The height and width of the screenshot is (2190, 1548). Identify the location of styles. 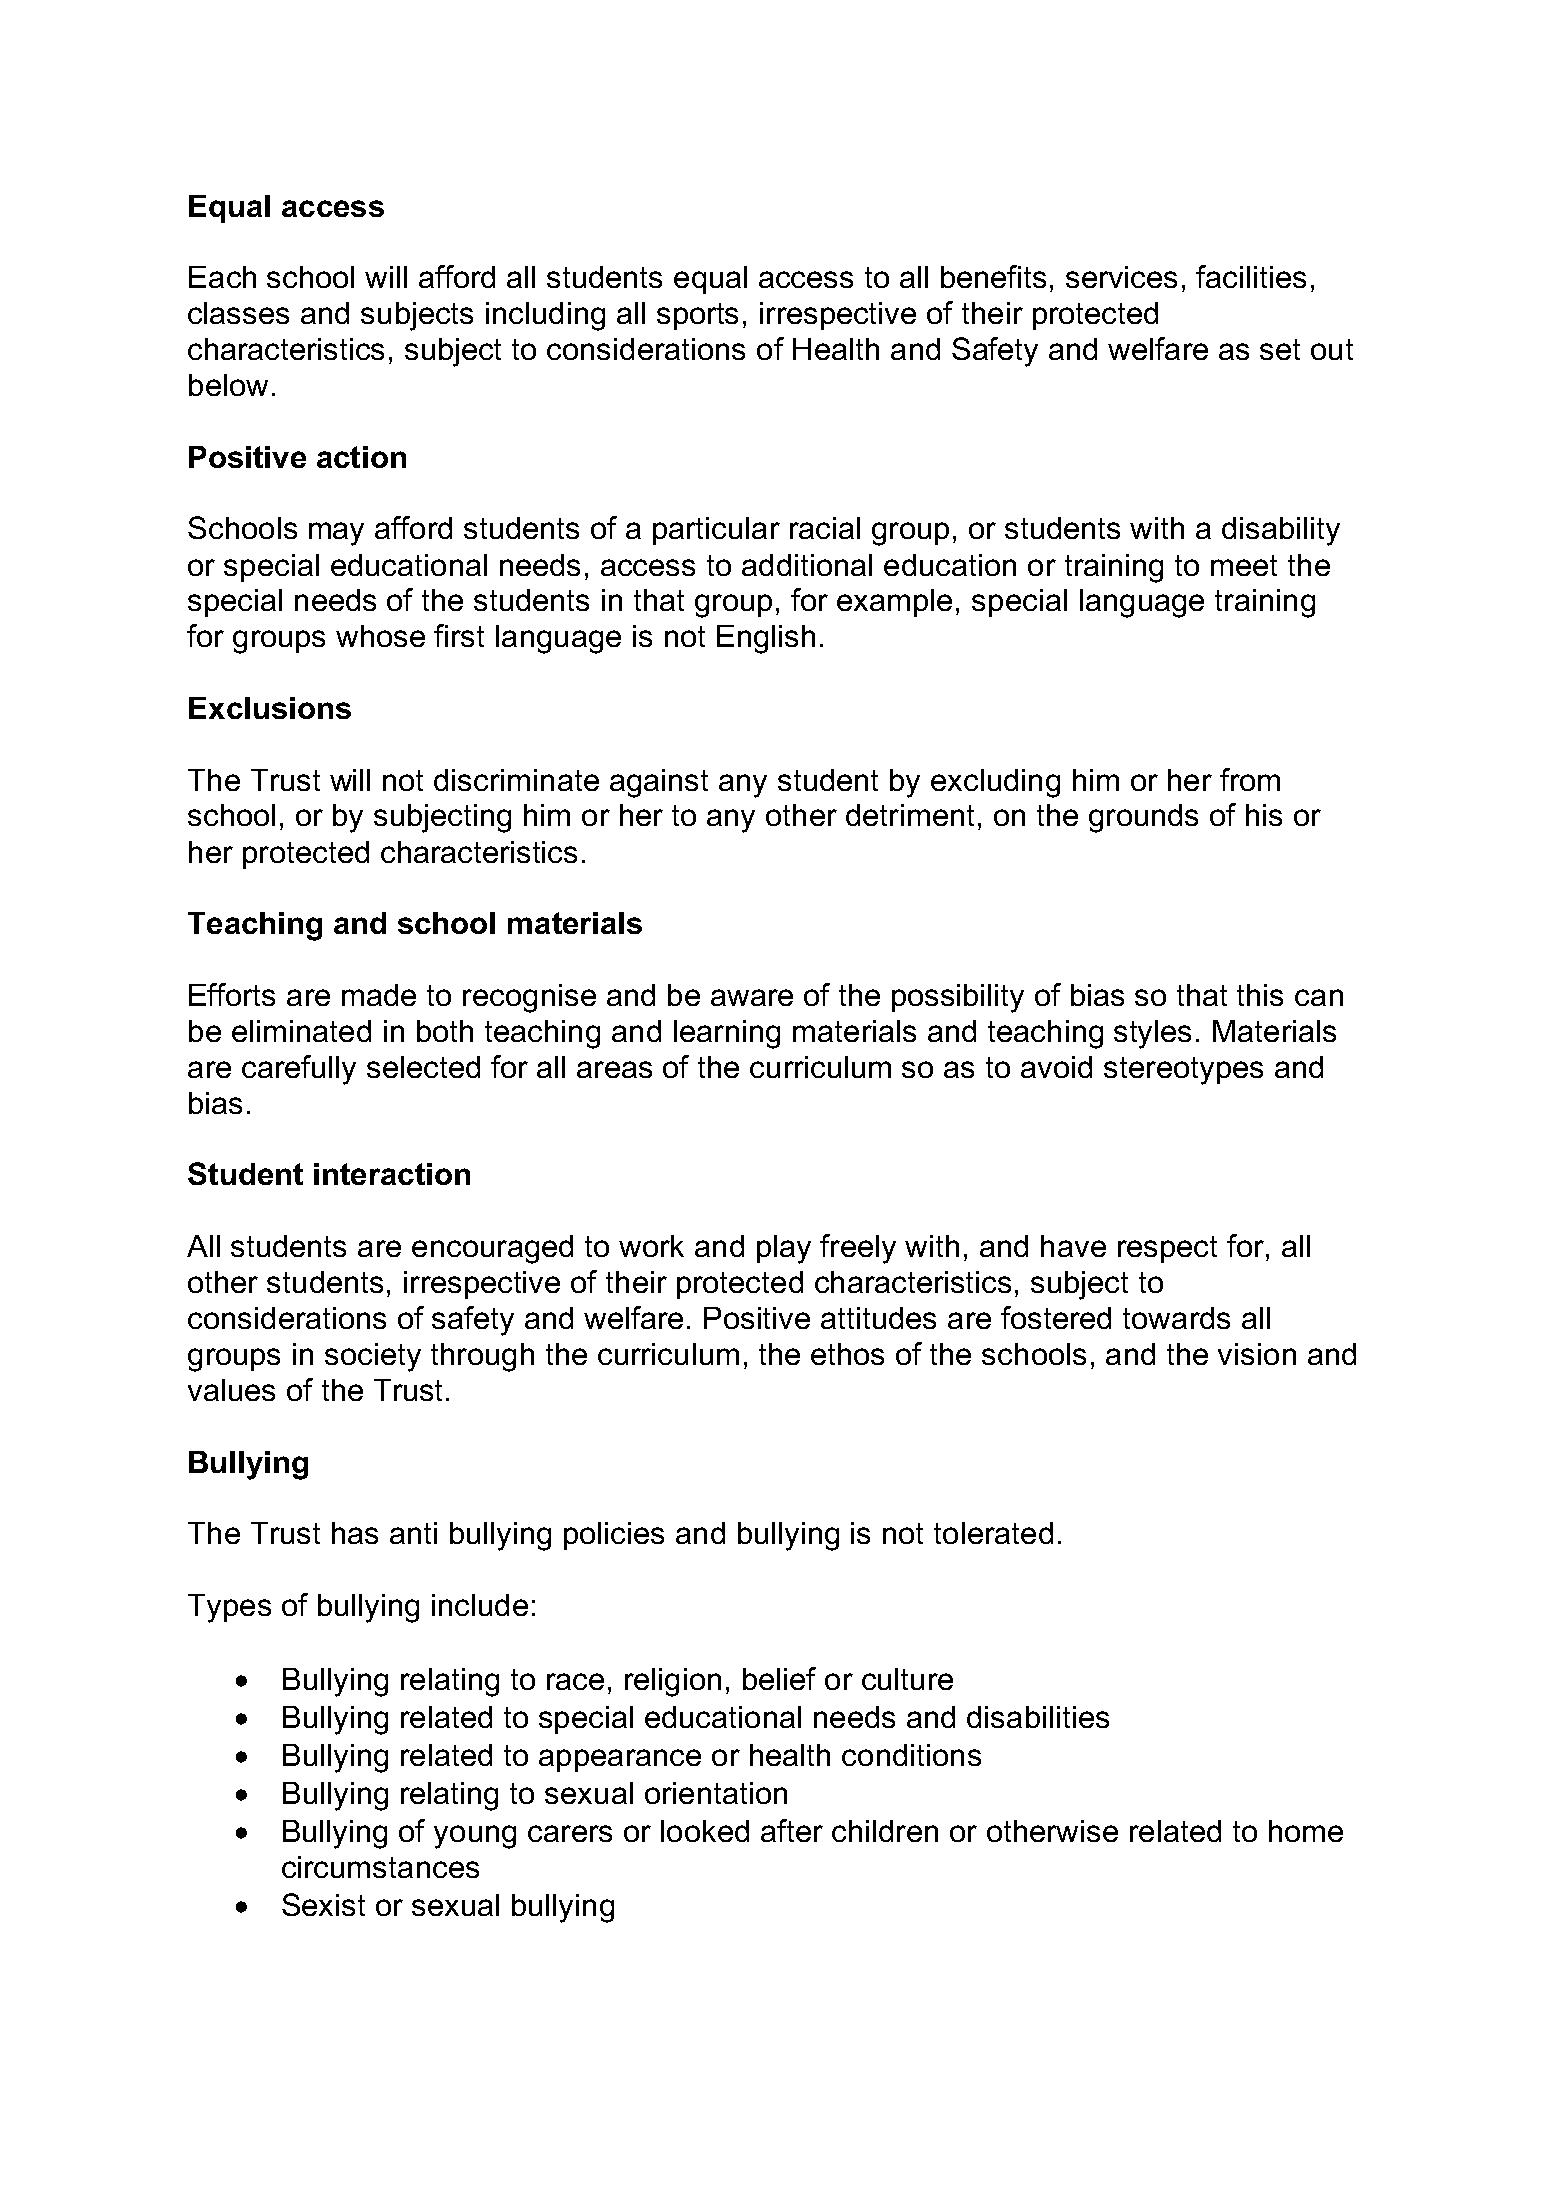
(1152, 1034).
